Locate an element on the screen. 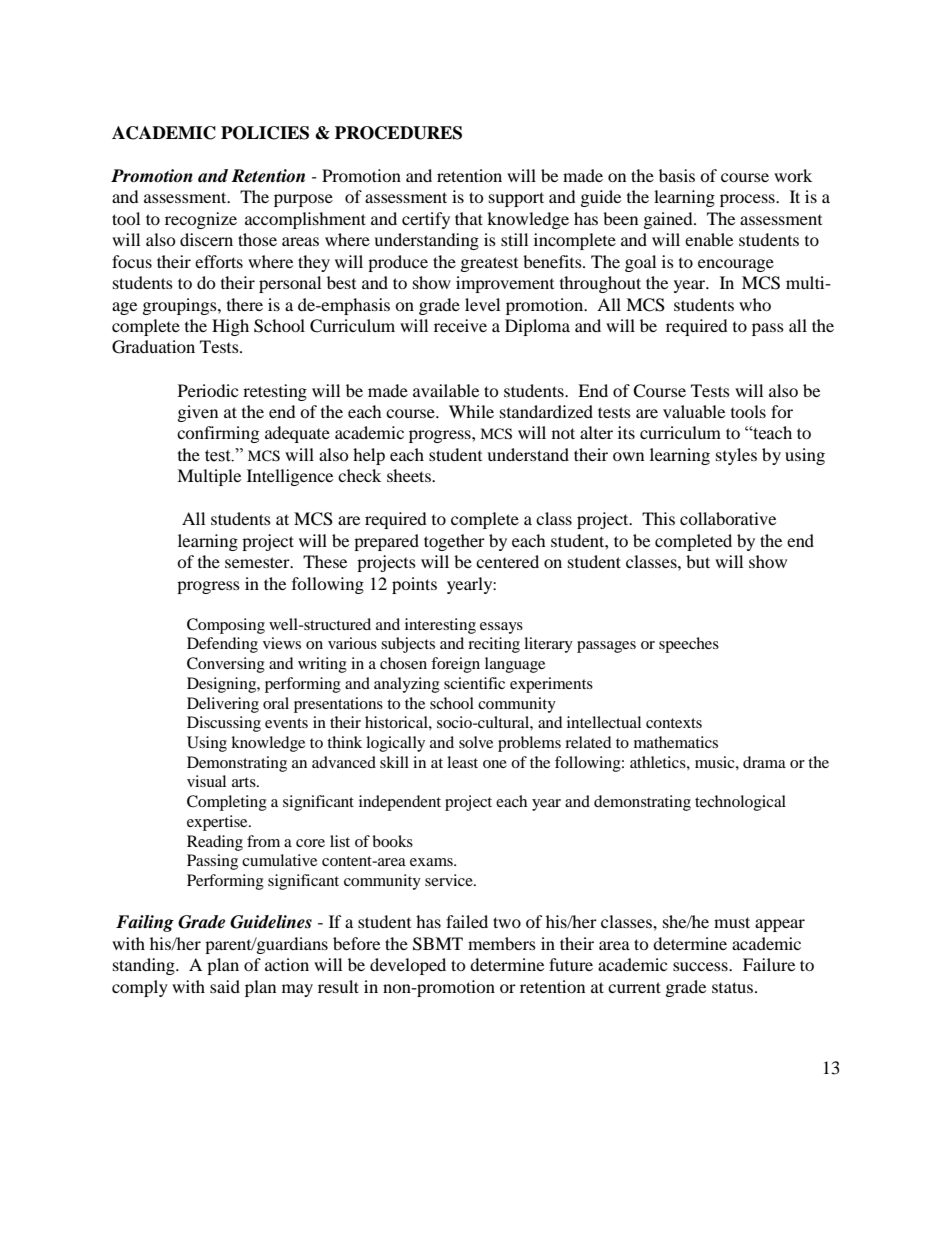 The width and height of the screenshot is (952, 1233). PROCEDURES is located at coordinates (398, 133).
